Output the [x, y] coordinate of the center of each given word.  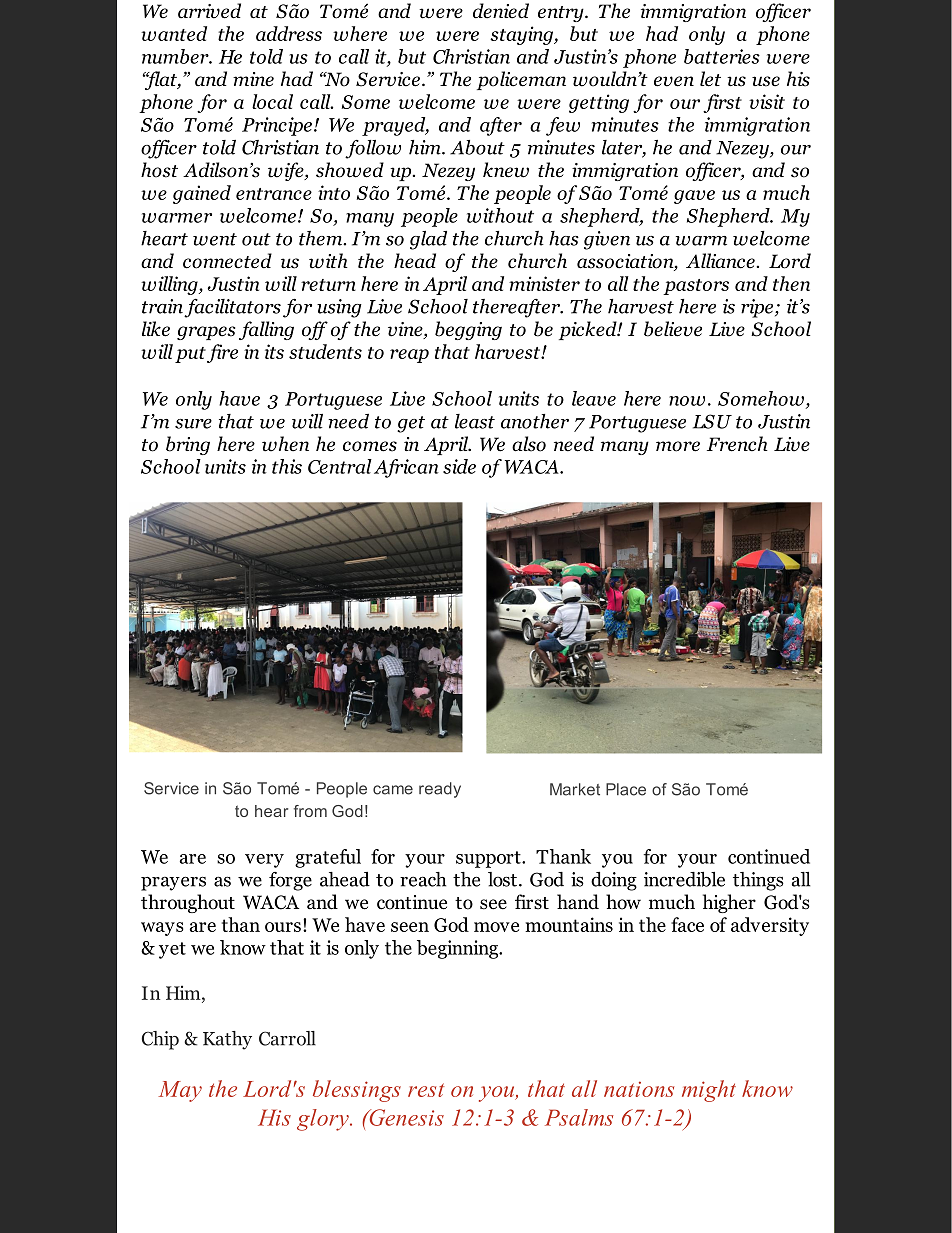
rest [426, 1090]
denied [501, 11]
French [737, 444]
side [459, 466]
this [287, 466]
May [180, 1091]
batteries [722, 56]
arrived [209, 11]
